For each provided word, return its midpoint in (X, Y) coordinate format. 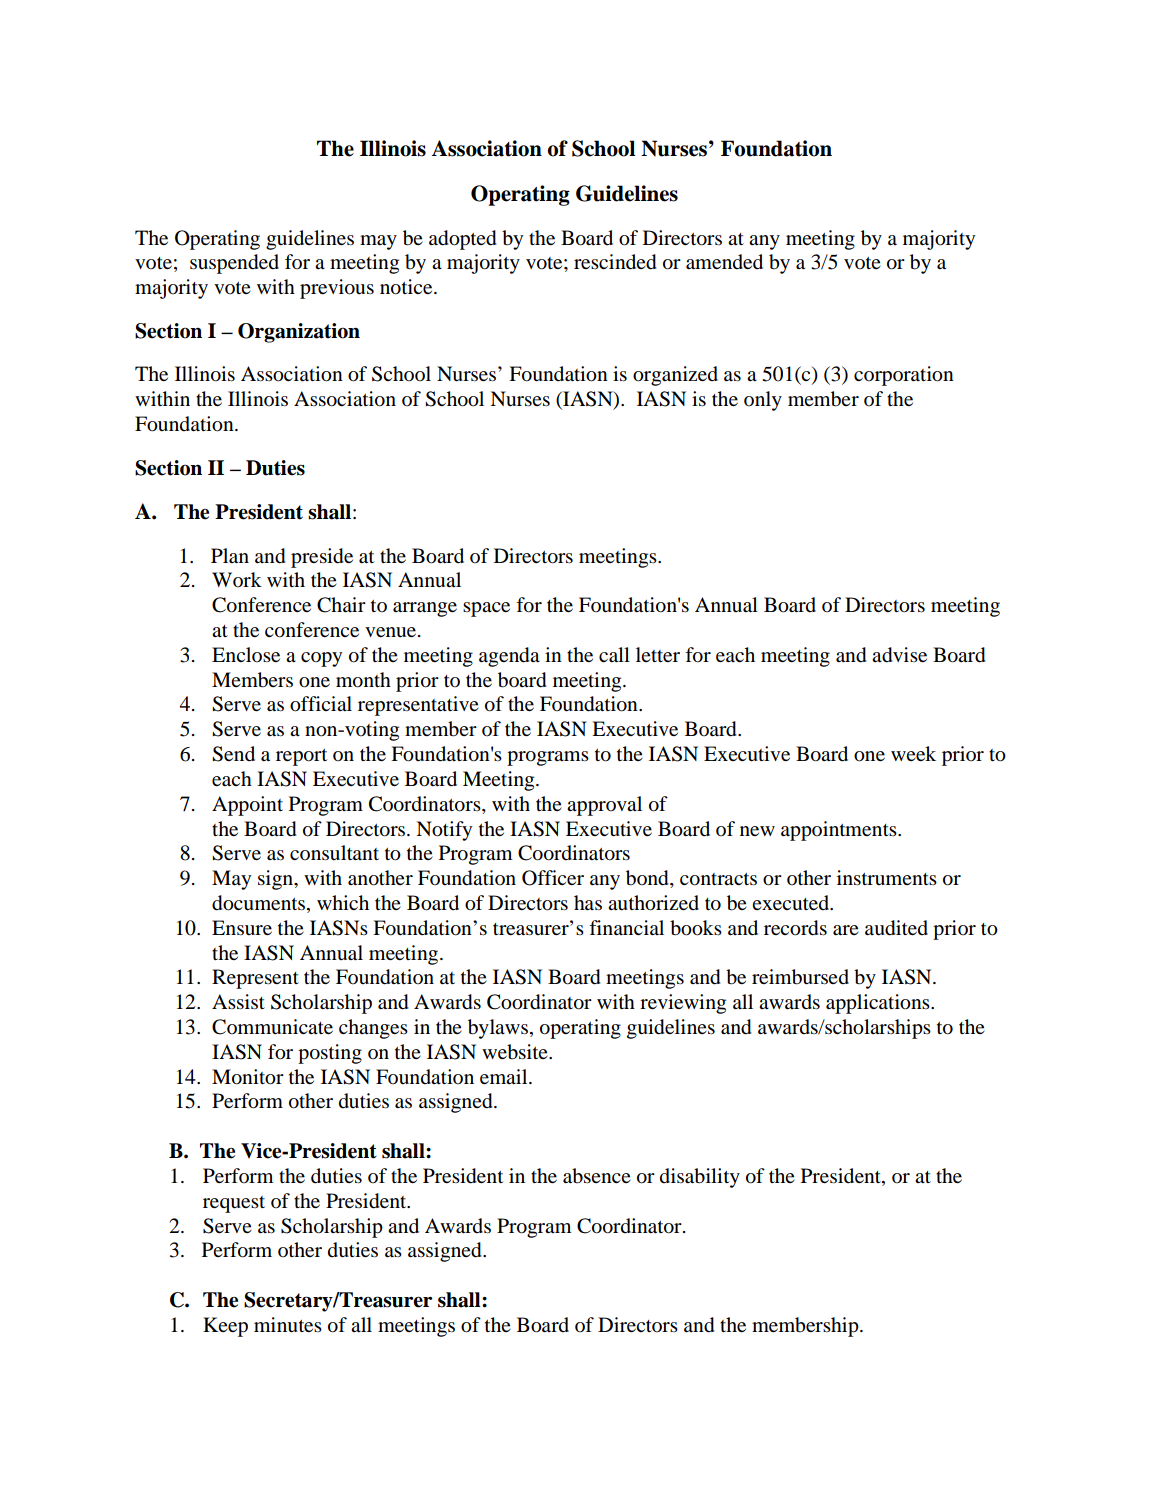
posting (330, 1054)
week (913, 753)
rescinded (615, 262)
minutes (288, 1325)
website (516, 1052)
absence (597, 1176)
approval (604, 806)
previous (337, 289)
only (763, 401)
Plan (230, 555)
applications (879, 1004)
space (486, 609)
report (301, 757)
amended (724, 262)
